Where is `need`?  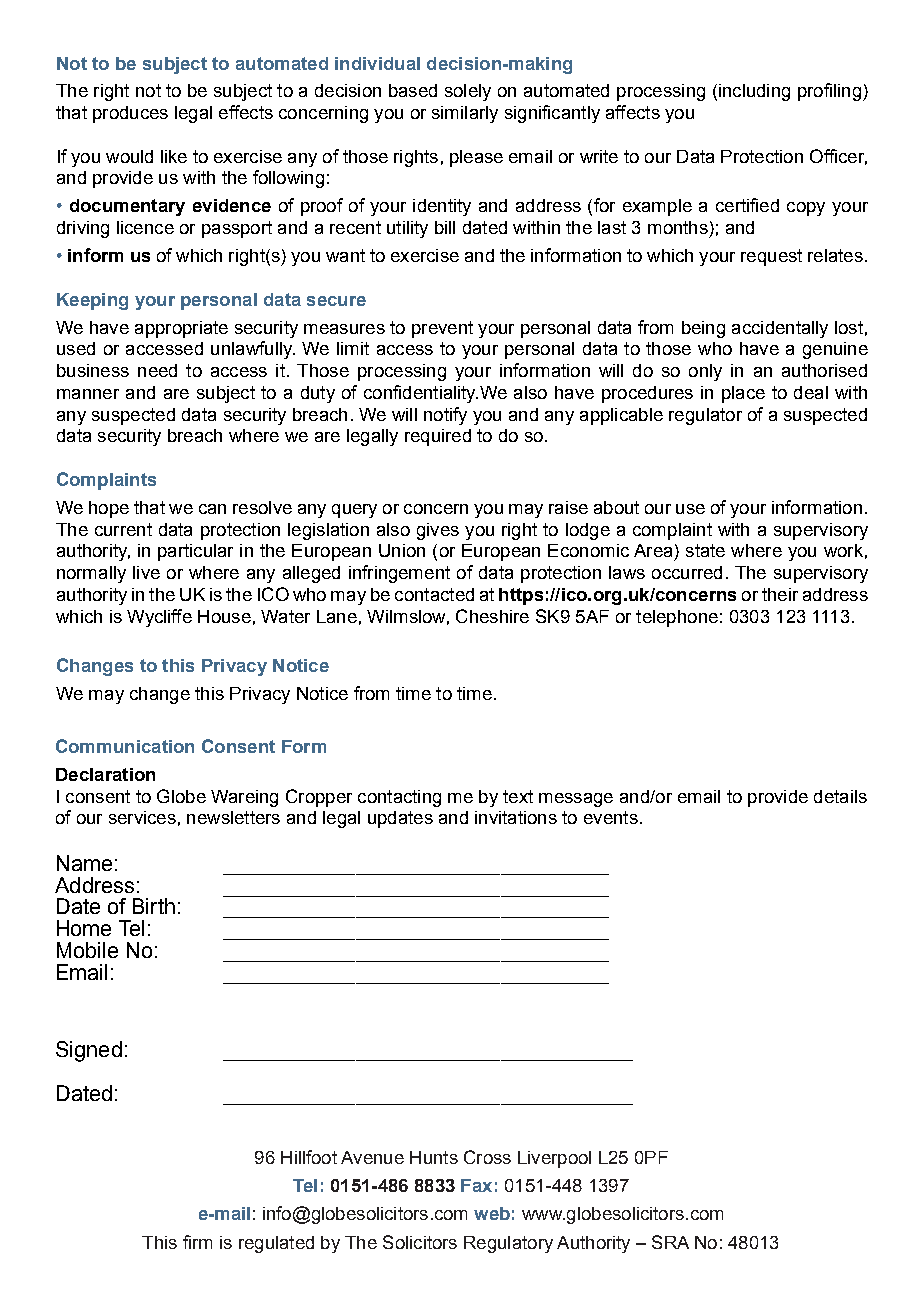
need is located at coordinates (157, 370).
